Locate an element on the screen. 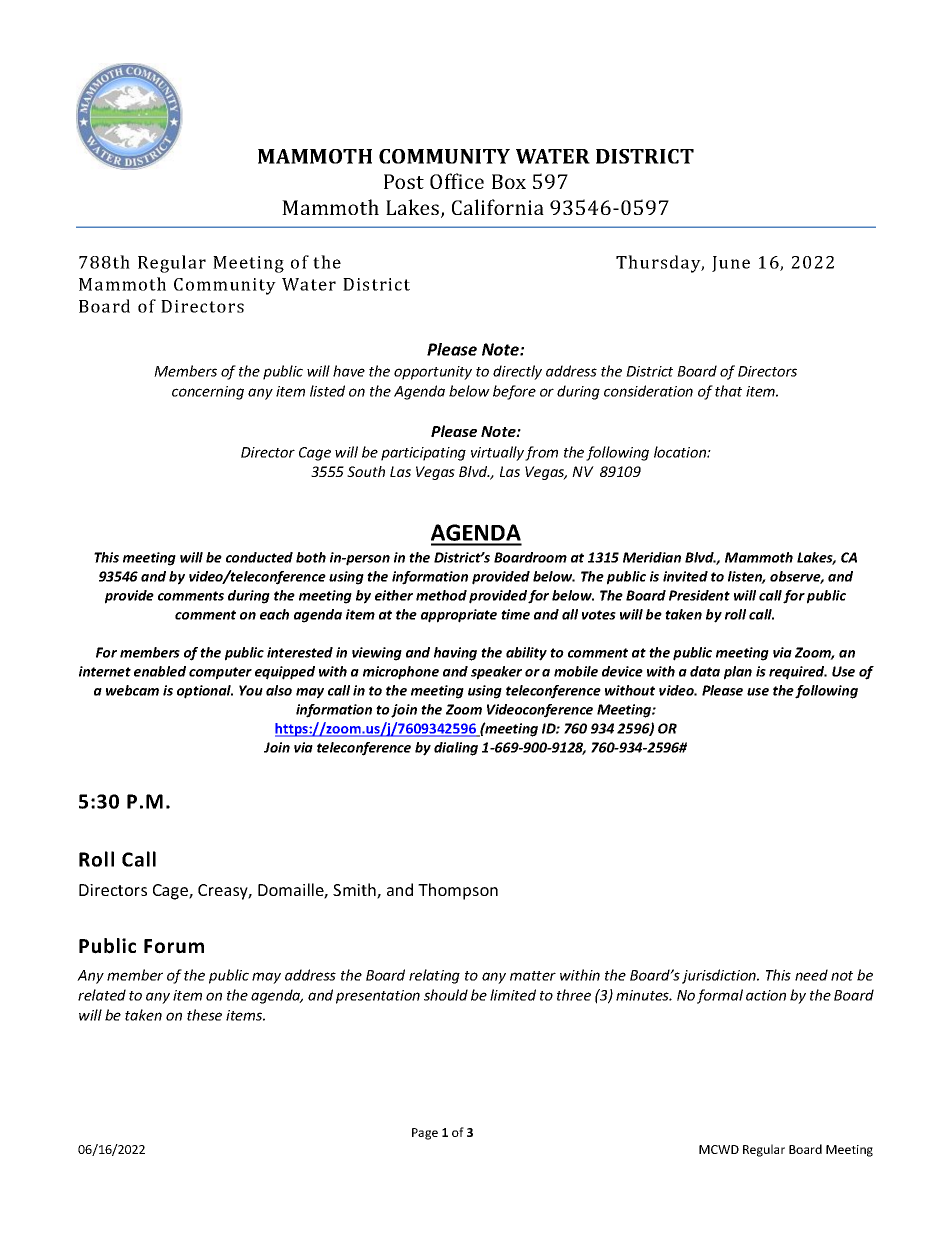 This screenshot has width=952, height=1233. concerning is located at coordinates (208, 393).
